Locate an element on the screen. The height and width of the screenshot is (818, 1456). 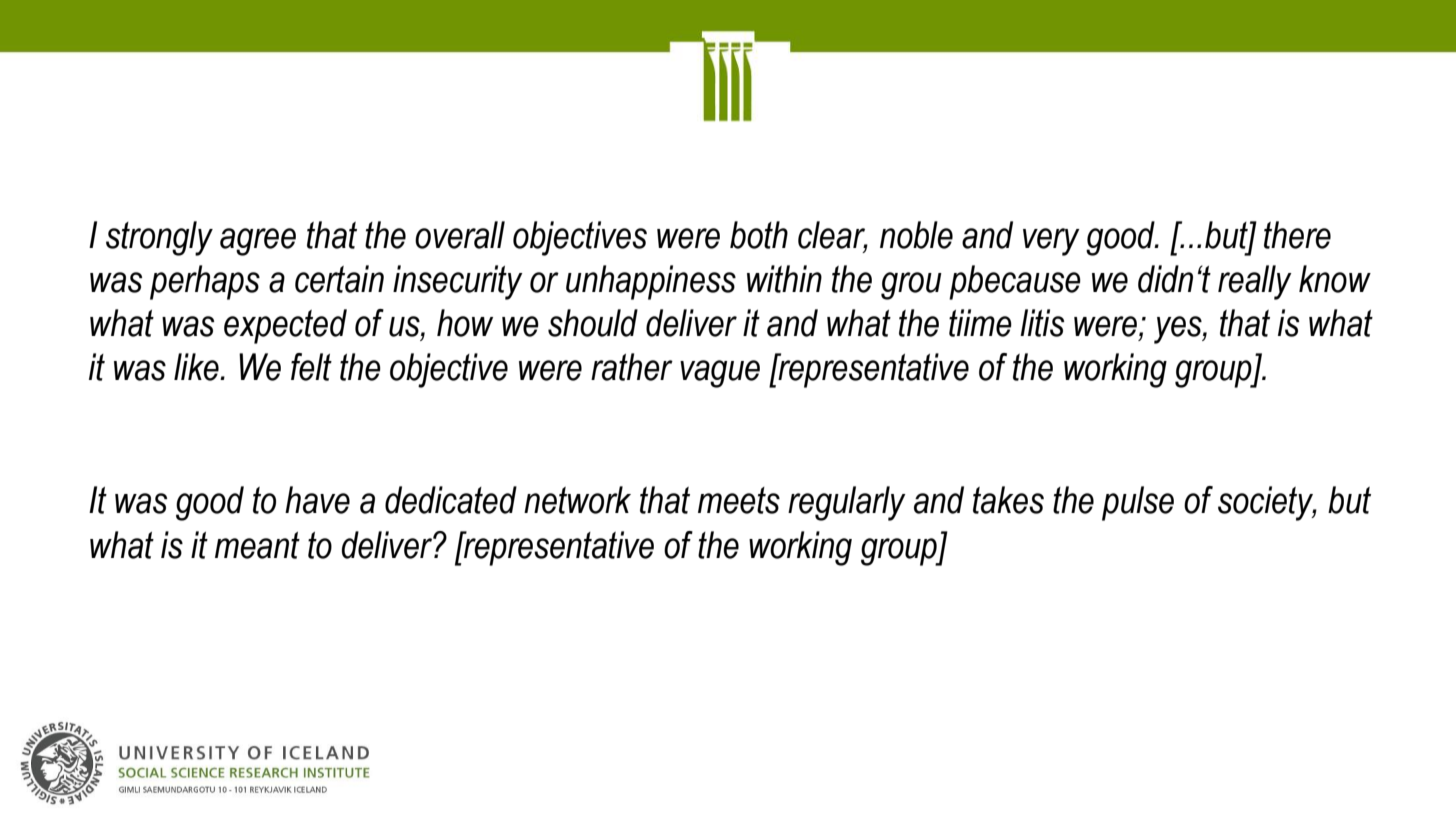
rather is located at coordinates (632, 367).
